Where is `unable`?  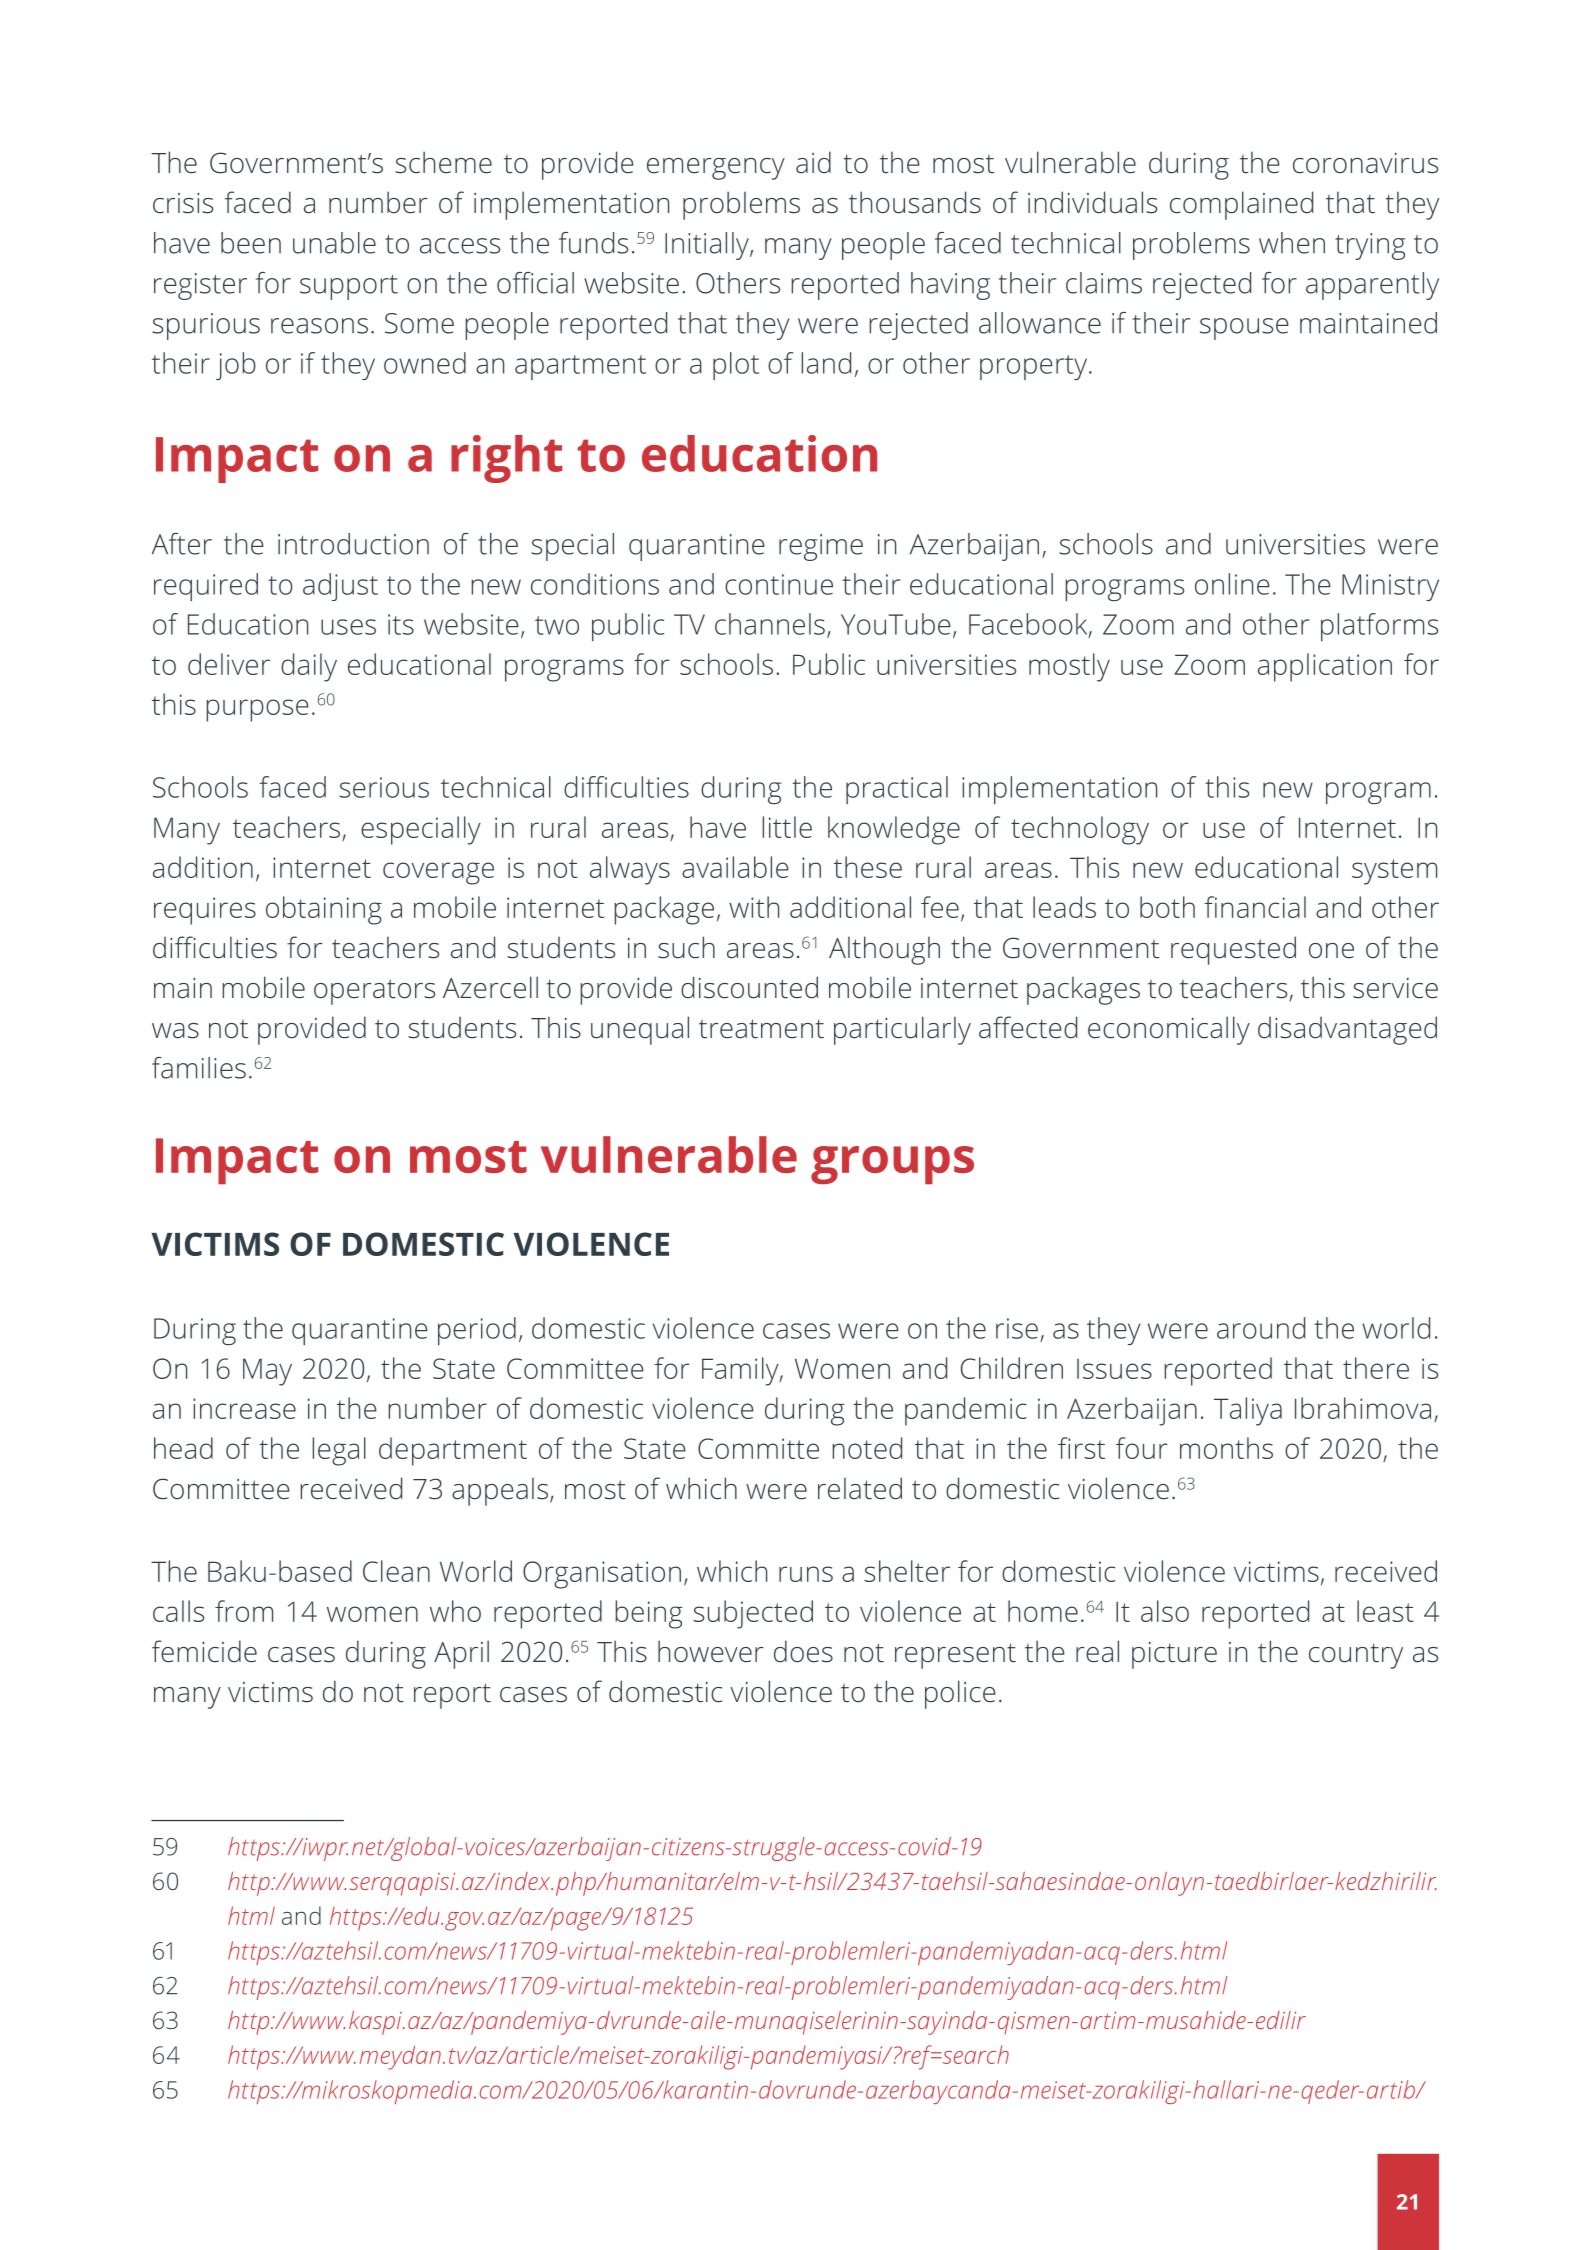
unable is located at coordinates (334, 243).
